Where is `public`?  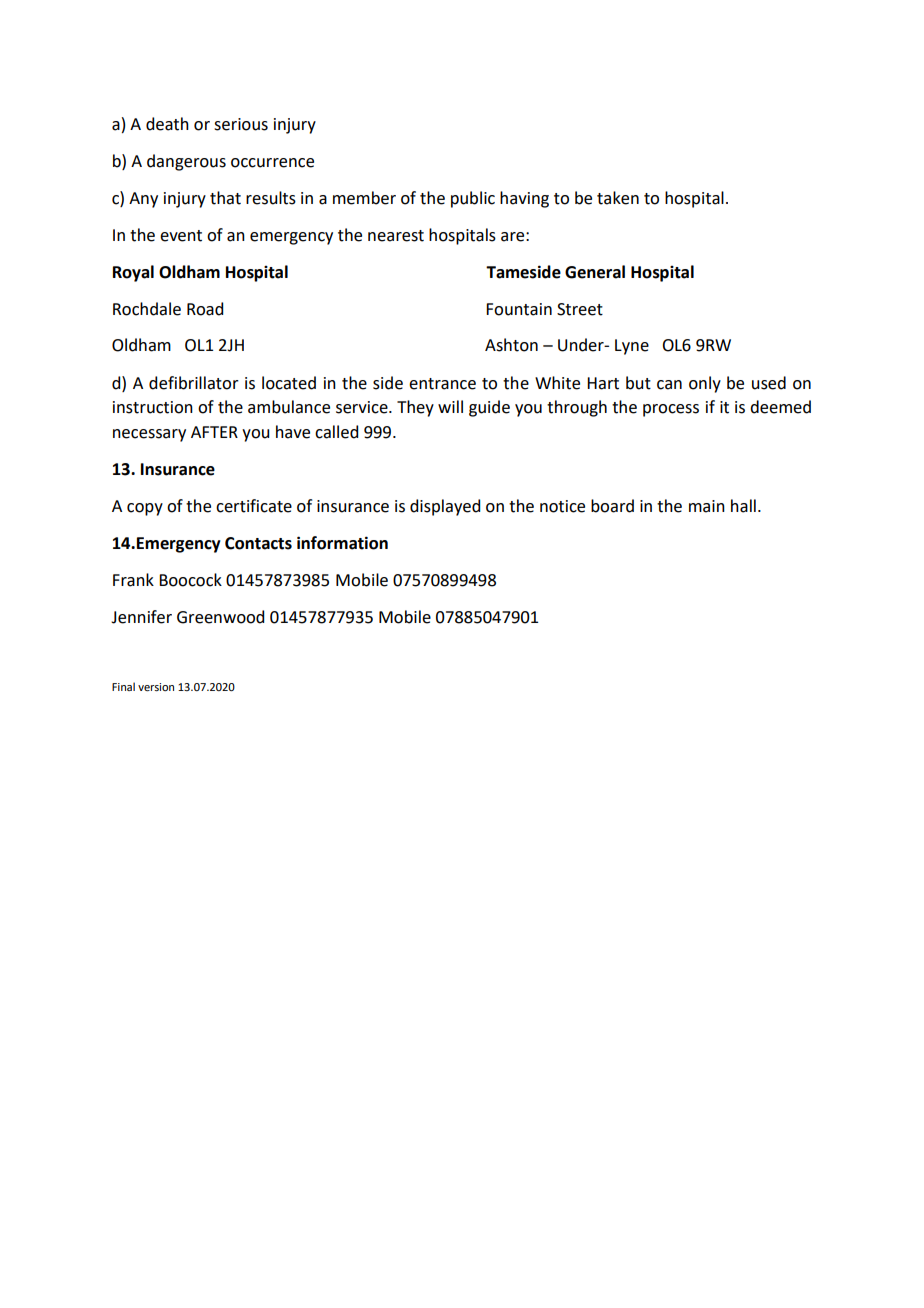 public is located at coordinates (473, 199).
